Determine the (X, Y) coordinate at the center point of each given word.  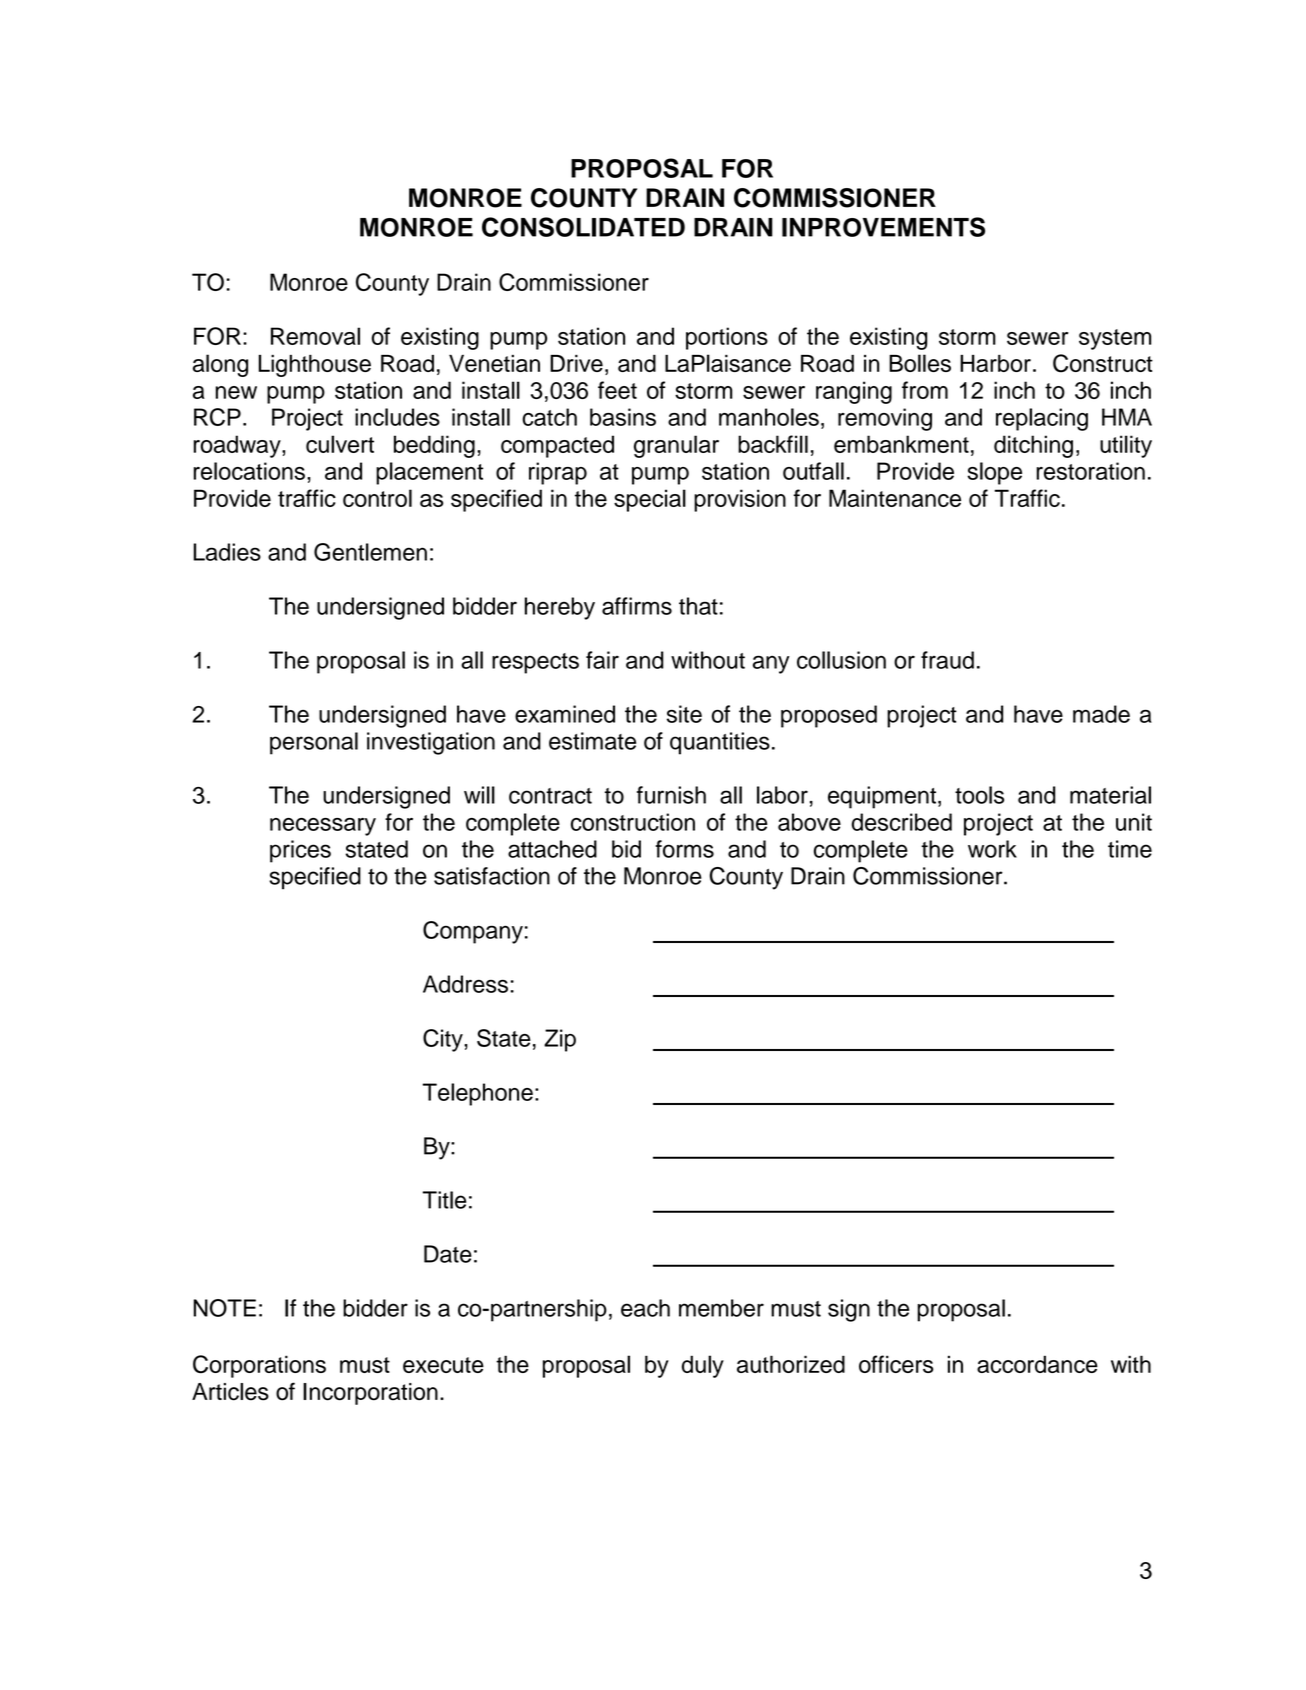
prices (300, 851)
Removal (315, 336)
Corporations (259, 1366)
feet (617, 390)
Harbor (995, 363)
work (992, 849)
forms (685, 849)
